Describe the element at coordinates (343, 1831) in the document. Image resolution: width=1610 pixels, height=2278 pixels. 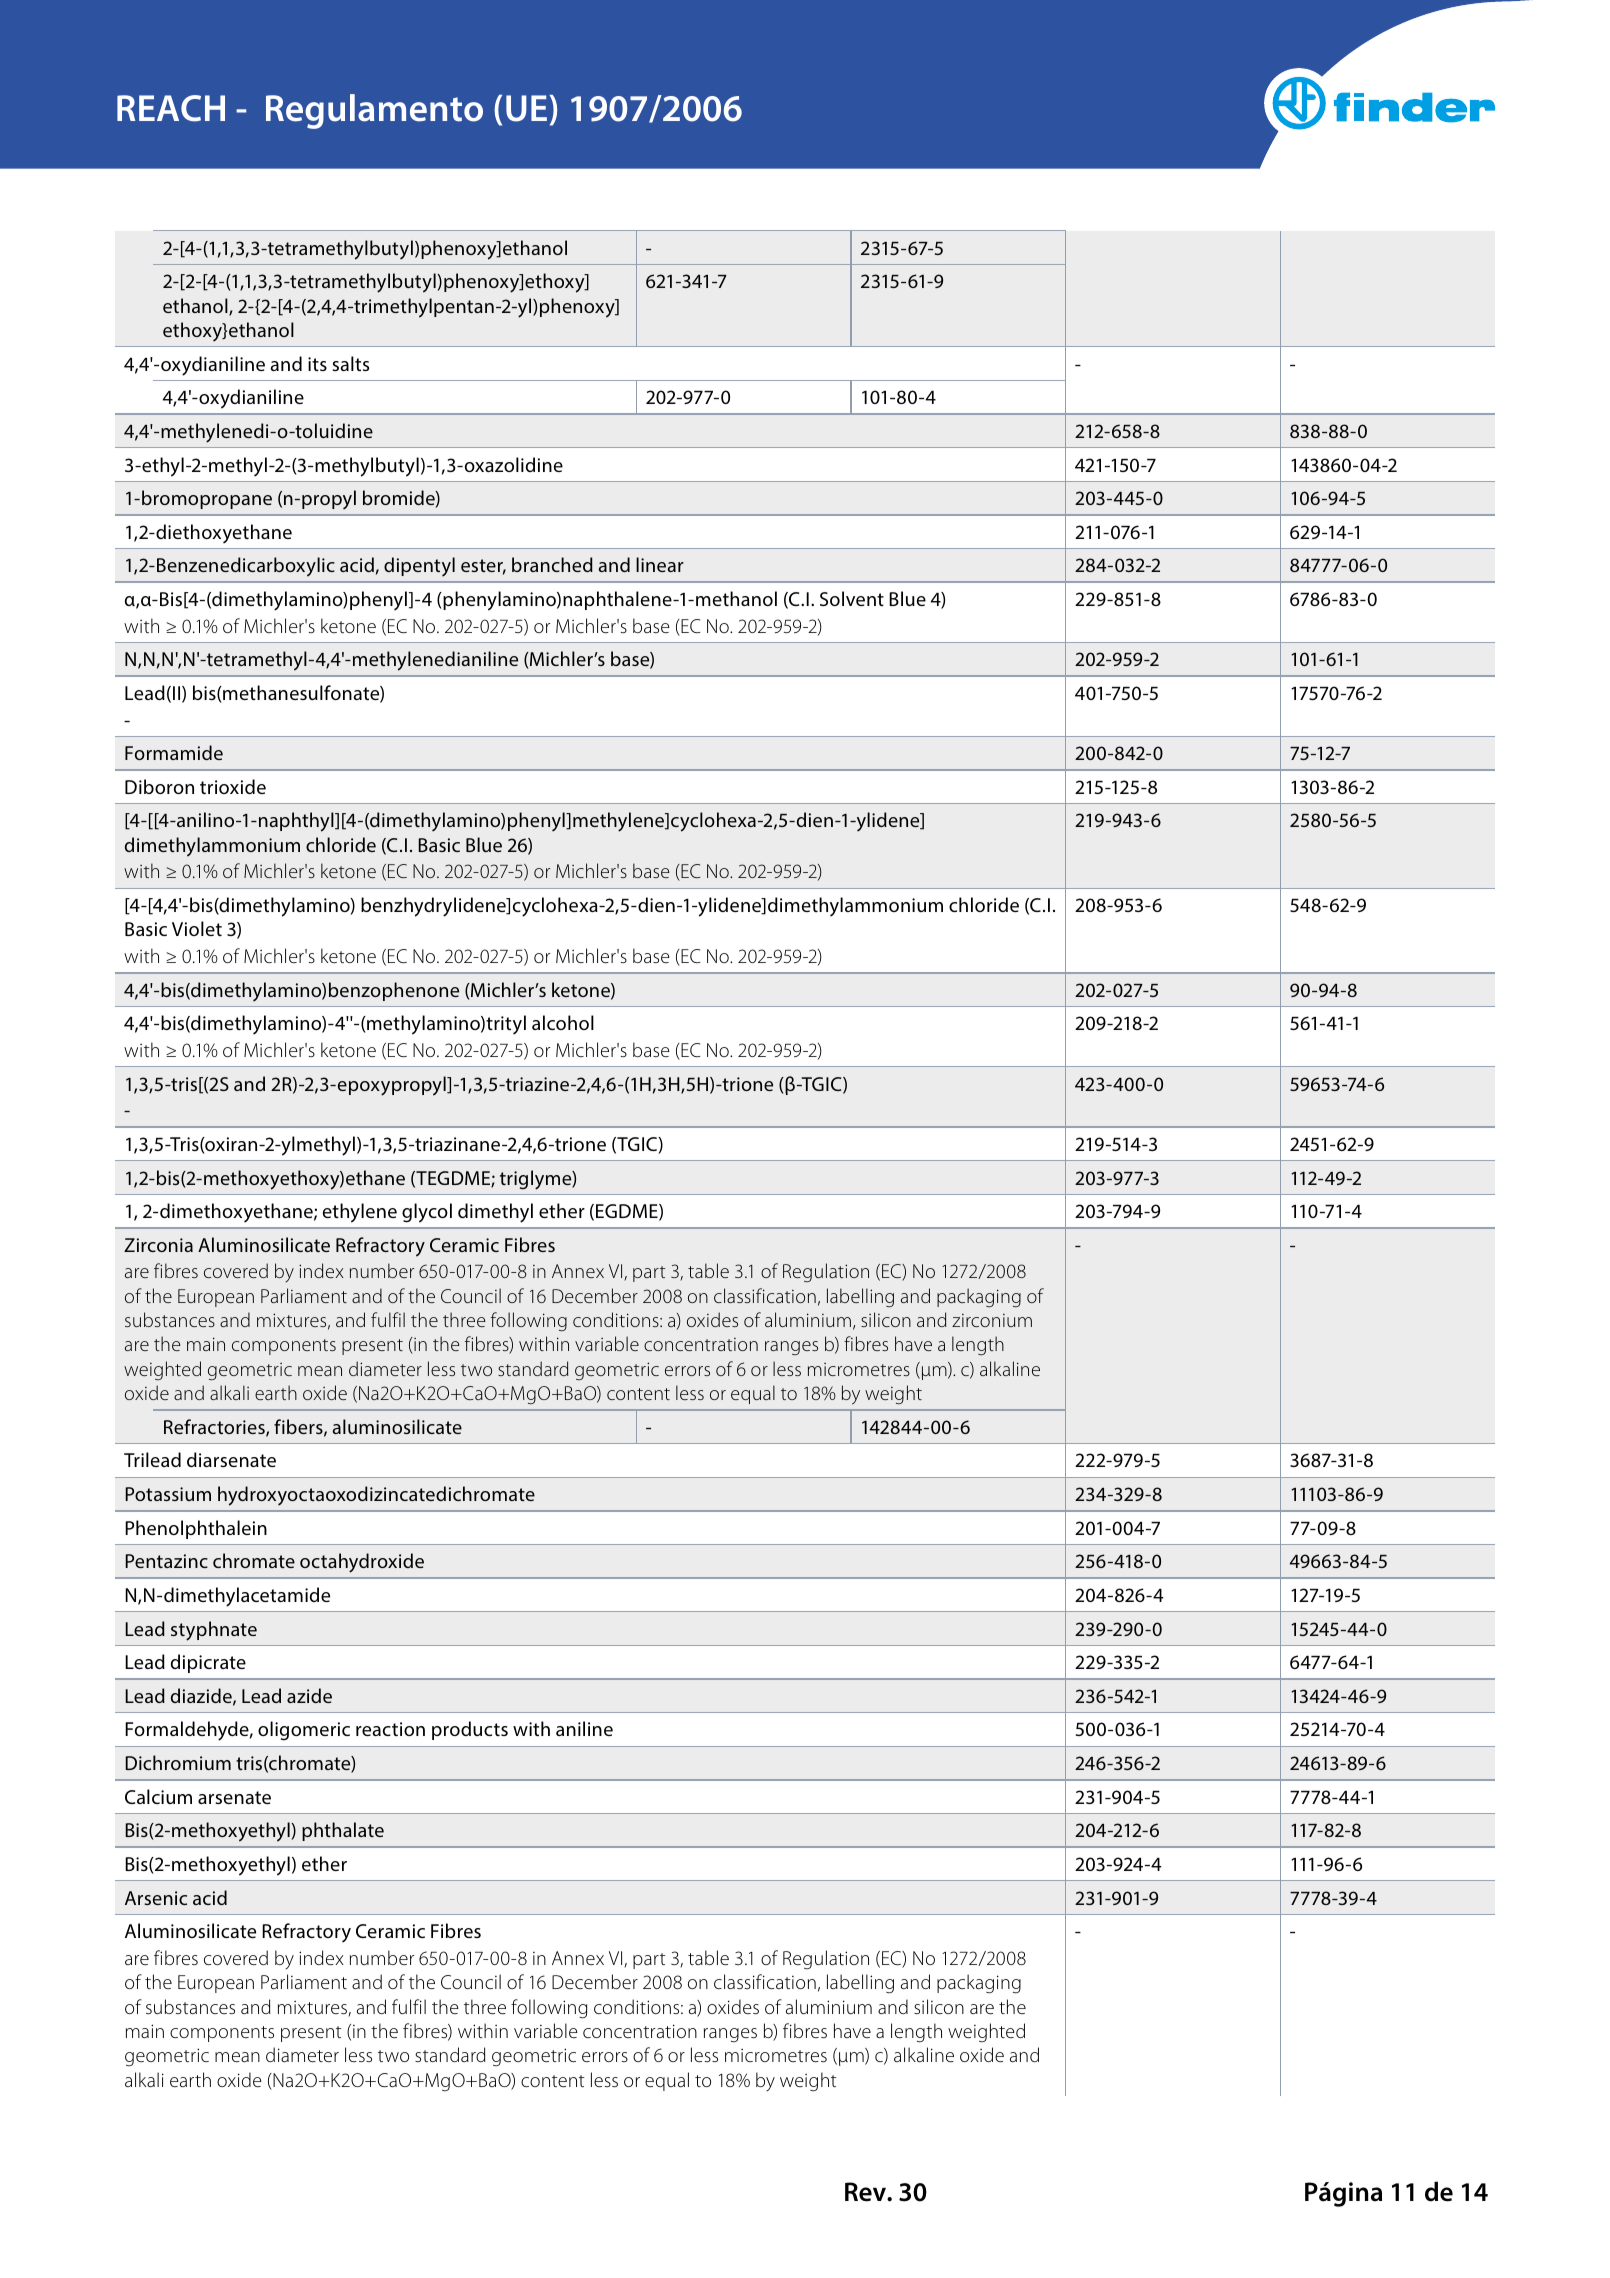
I see `phthalate` at that location.
